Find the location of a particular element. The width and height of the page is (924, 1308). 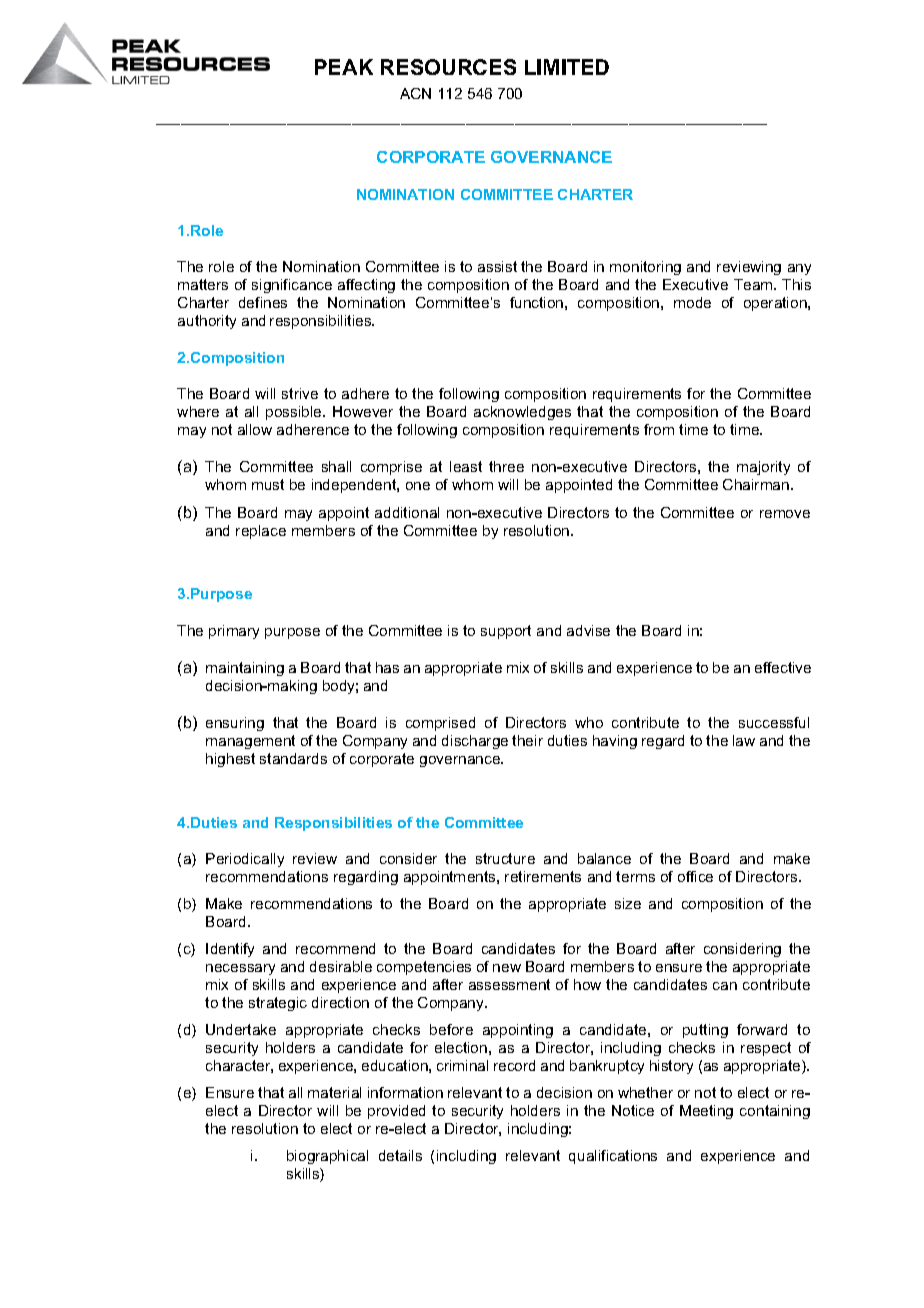

effective is located at coordinates (783, 667).
